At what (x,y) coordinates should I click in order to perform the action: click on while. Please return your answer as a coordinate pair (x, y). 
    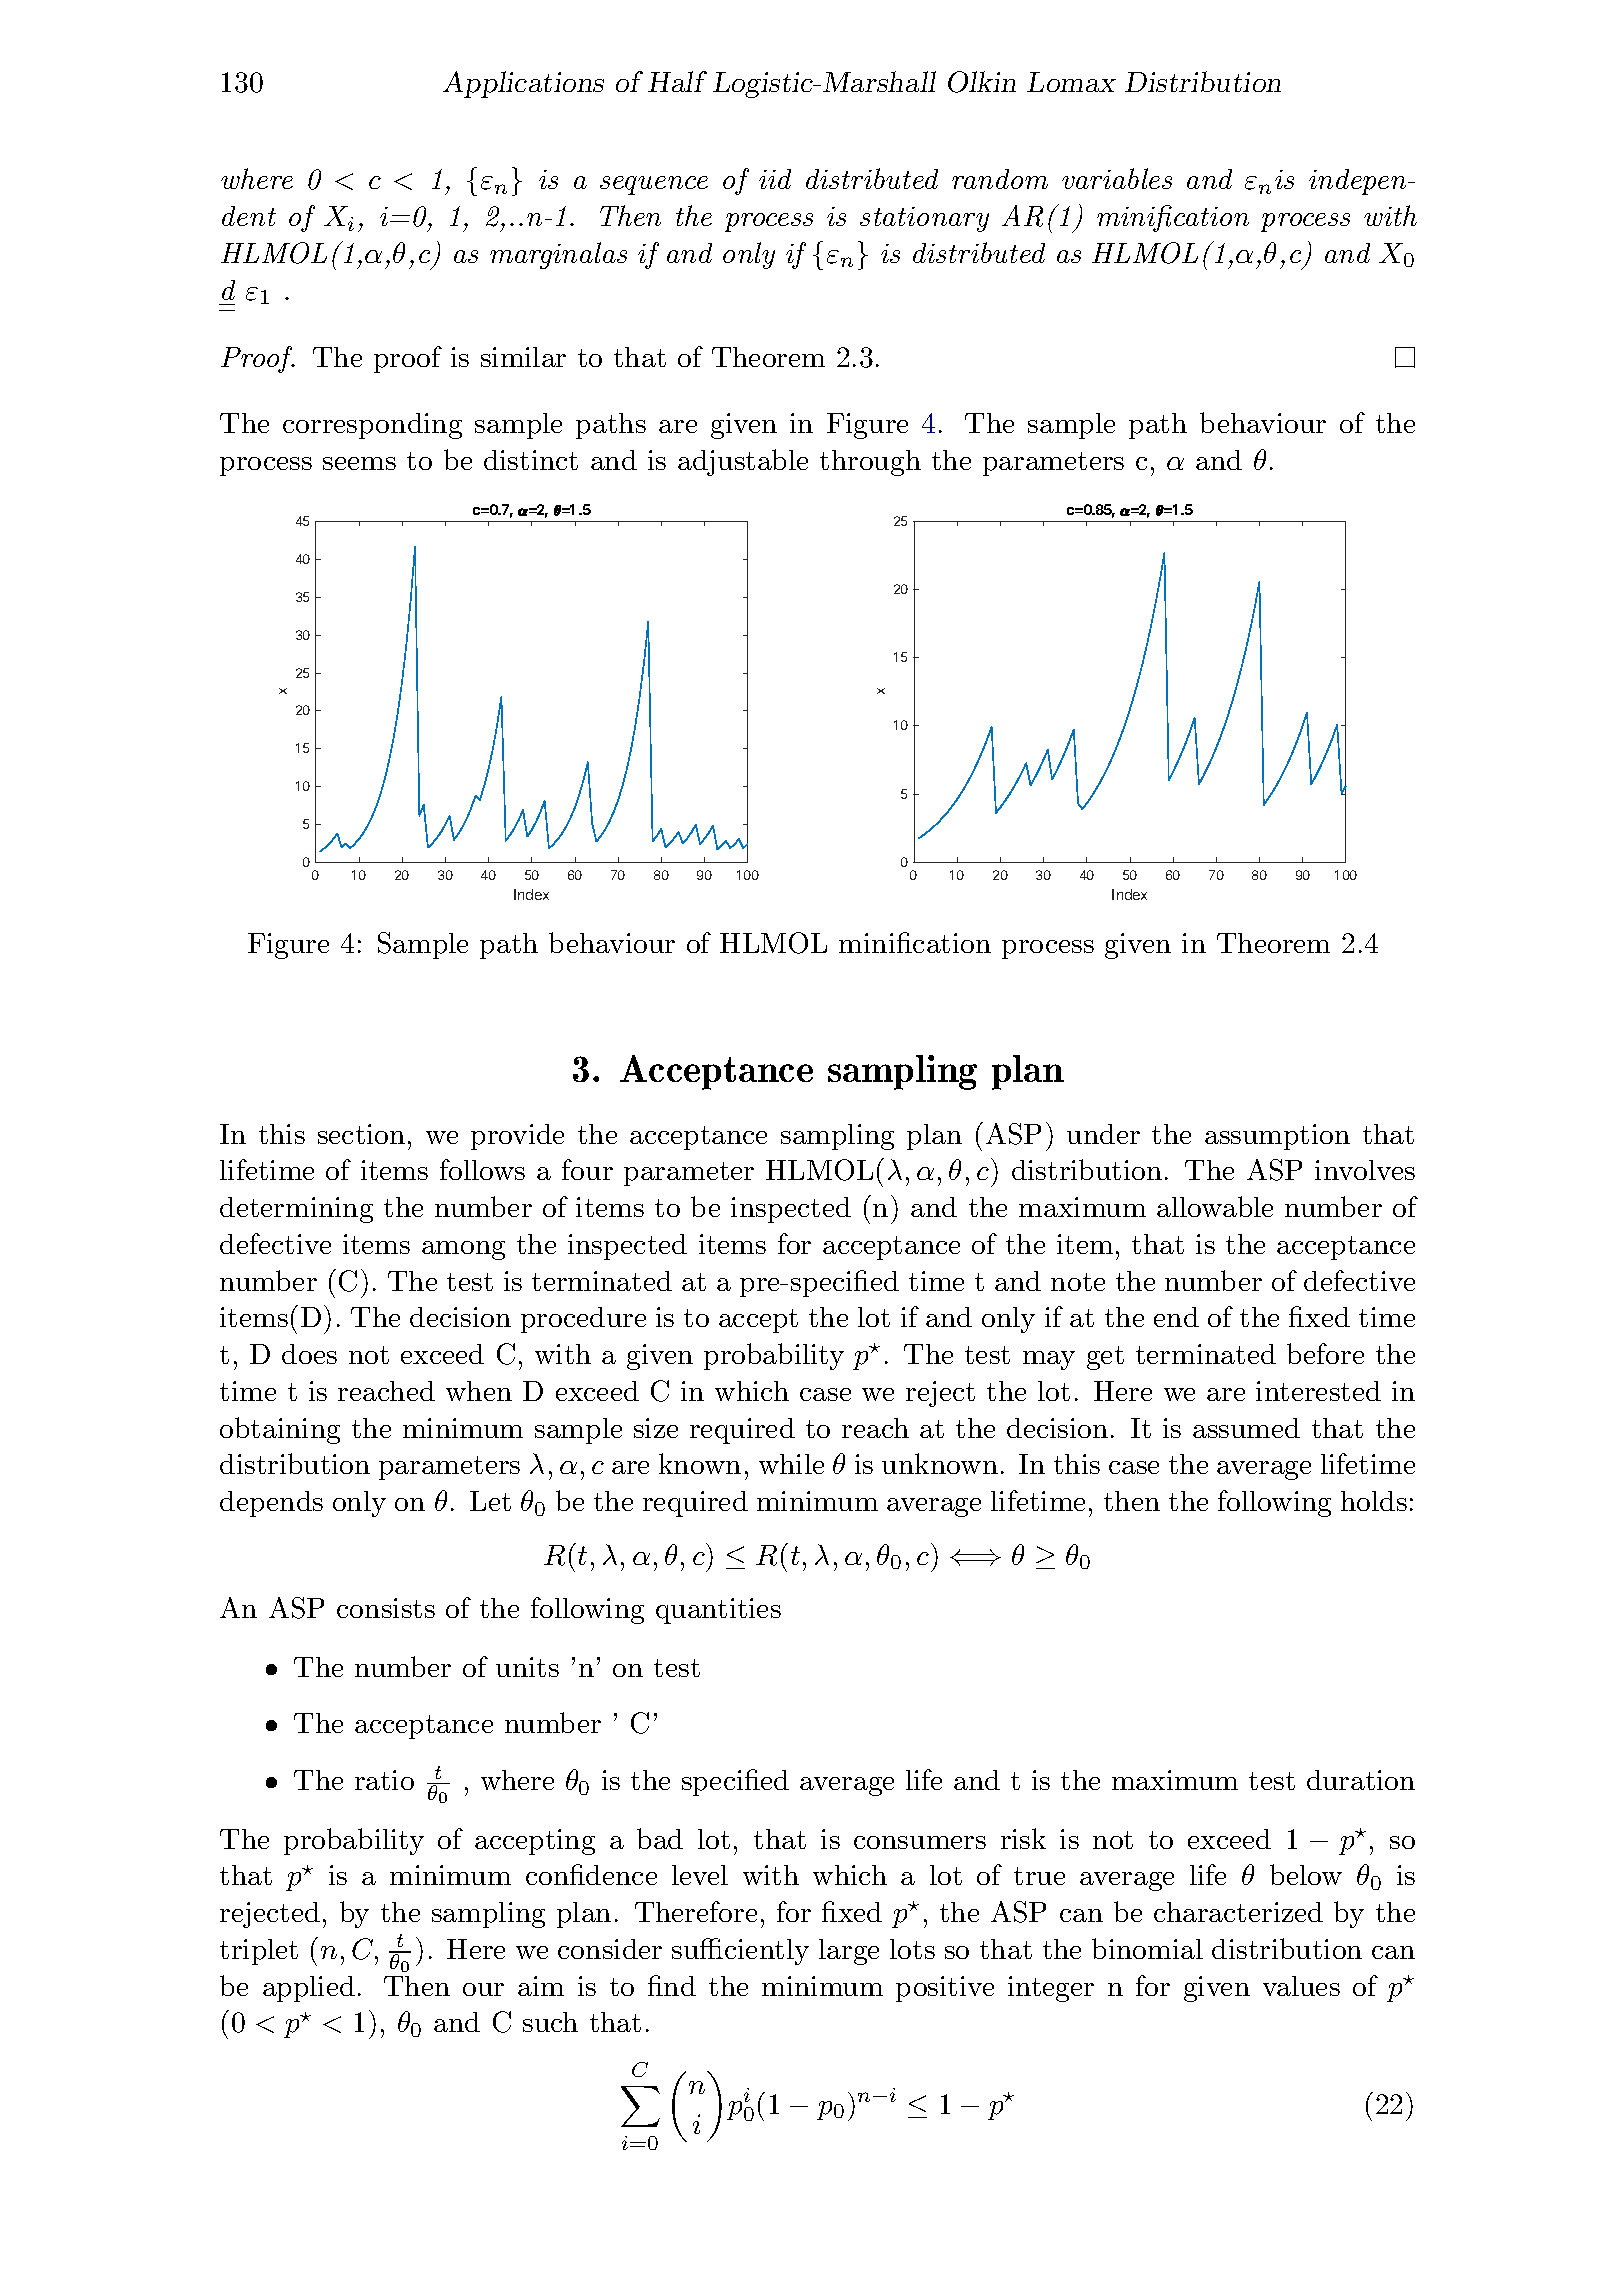
    Looking at the image, I should click on (791, 1464).
